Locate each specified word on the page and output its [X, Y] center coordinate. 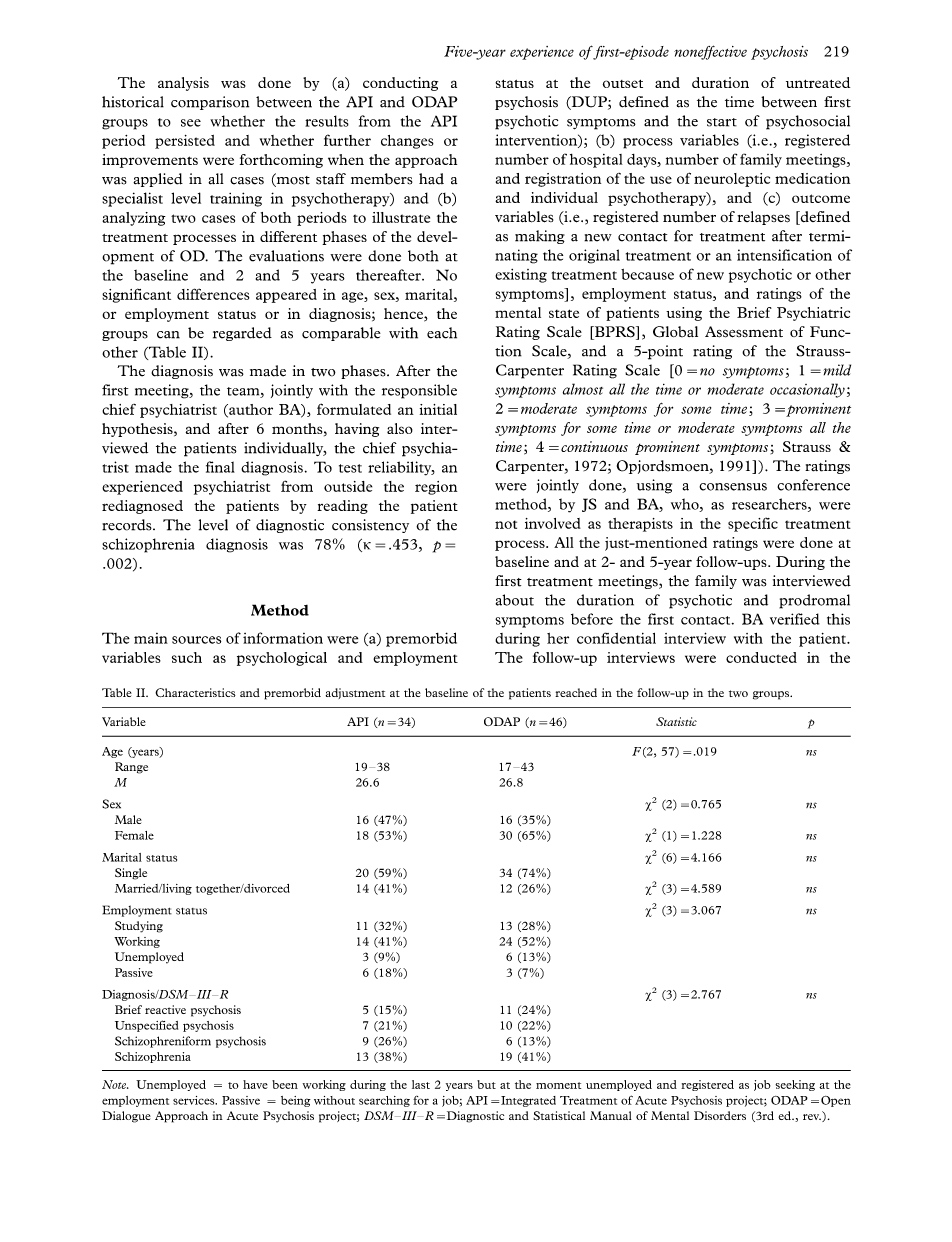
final [220, 467]
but [486, 1084]
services [195, 1100]
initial [438, 409]
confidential [616, 638]
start [722, 122]
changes [407, 142]
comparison [210, 103]
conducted [761, 657]
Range [131, 768]
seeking [795, 1085]
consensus [733, 487]
